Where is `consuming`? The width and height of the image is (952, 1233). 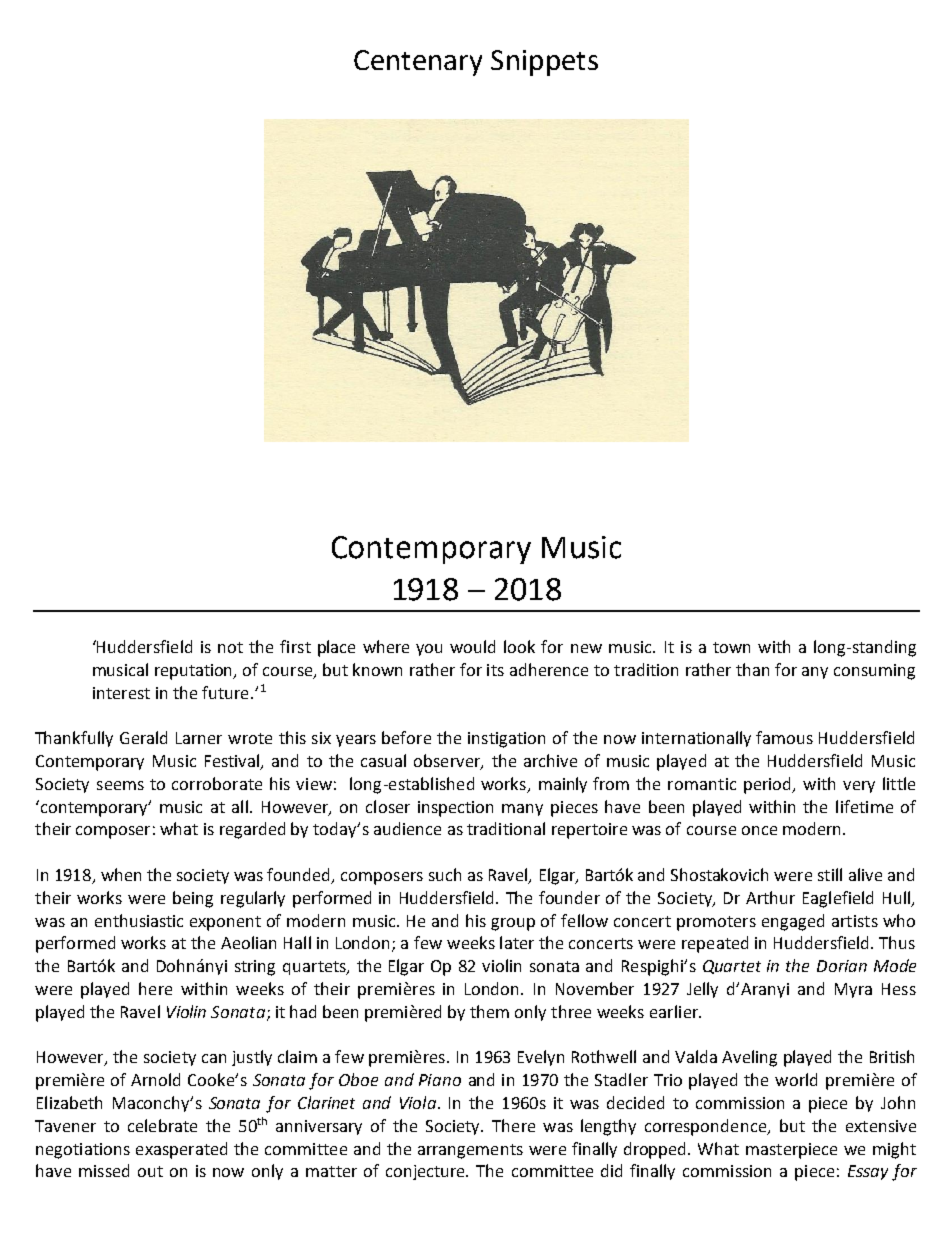
consuming is located at coordinates (874, 672).
